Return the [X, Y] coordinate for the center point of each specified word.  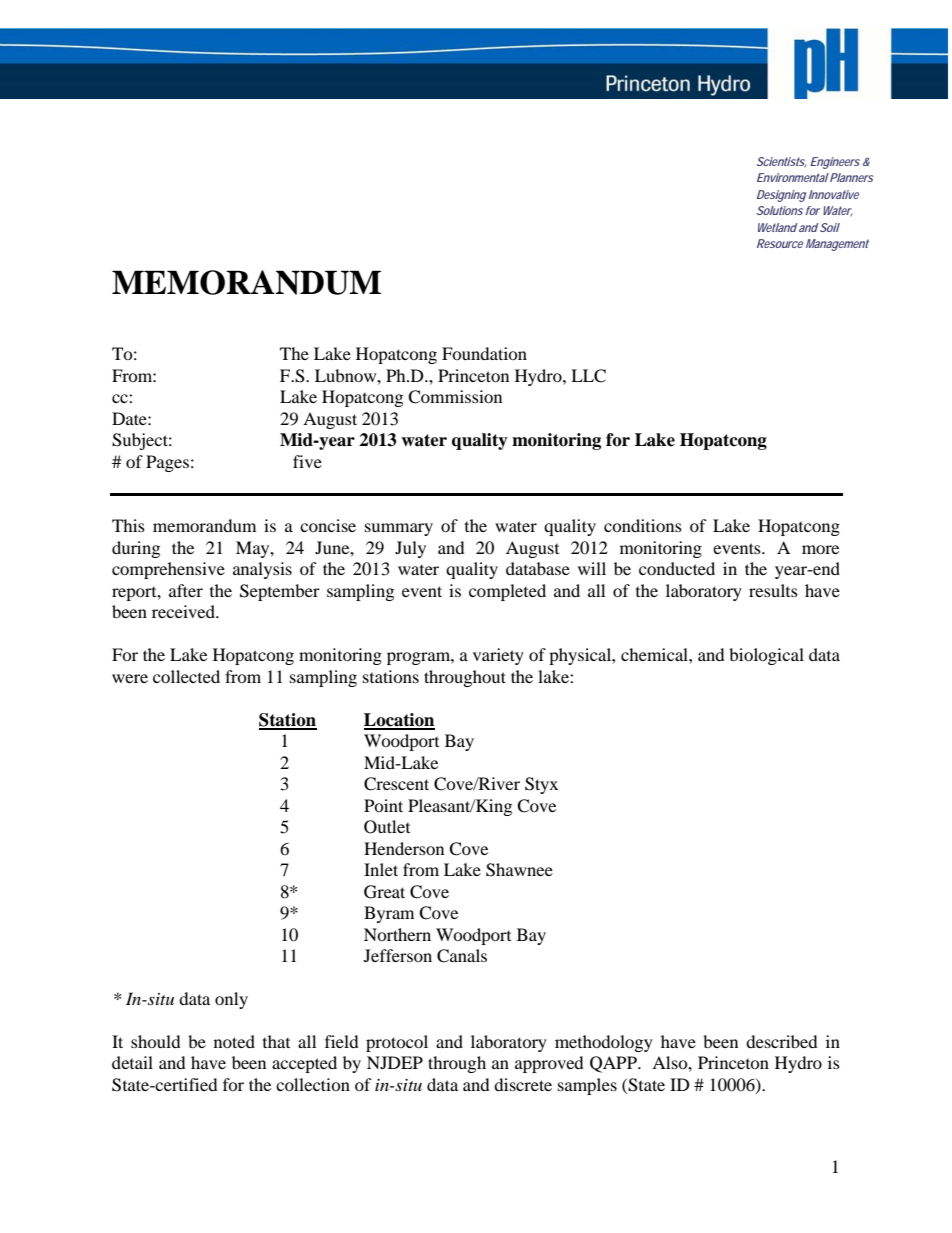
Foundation [484, 353]
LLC [588, 376]
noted [234, 1041]
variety [498, 656]
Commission [455, 397]
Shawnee [519, 870]
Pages [167, 463]
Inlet [381, 869]
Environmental [793, 177]
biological [766, 656]
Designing [781, 196]
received [184, 611]
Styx [541, 785]
